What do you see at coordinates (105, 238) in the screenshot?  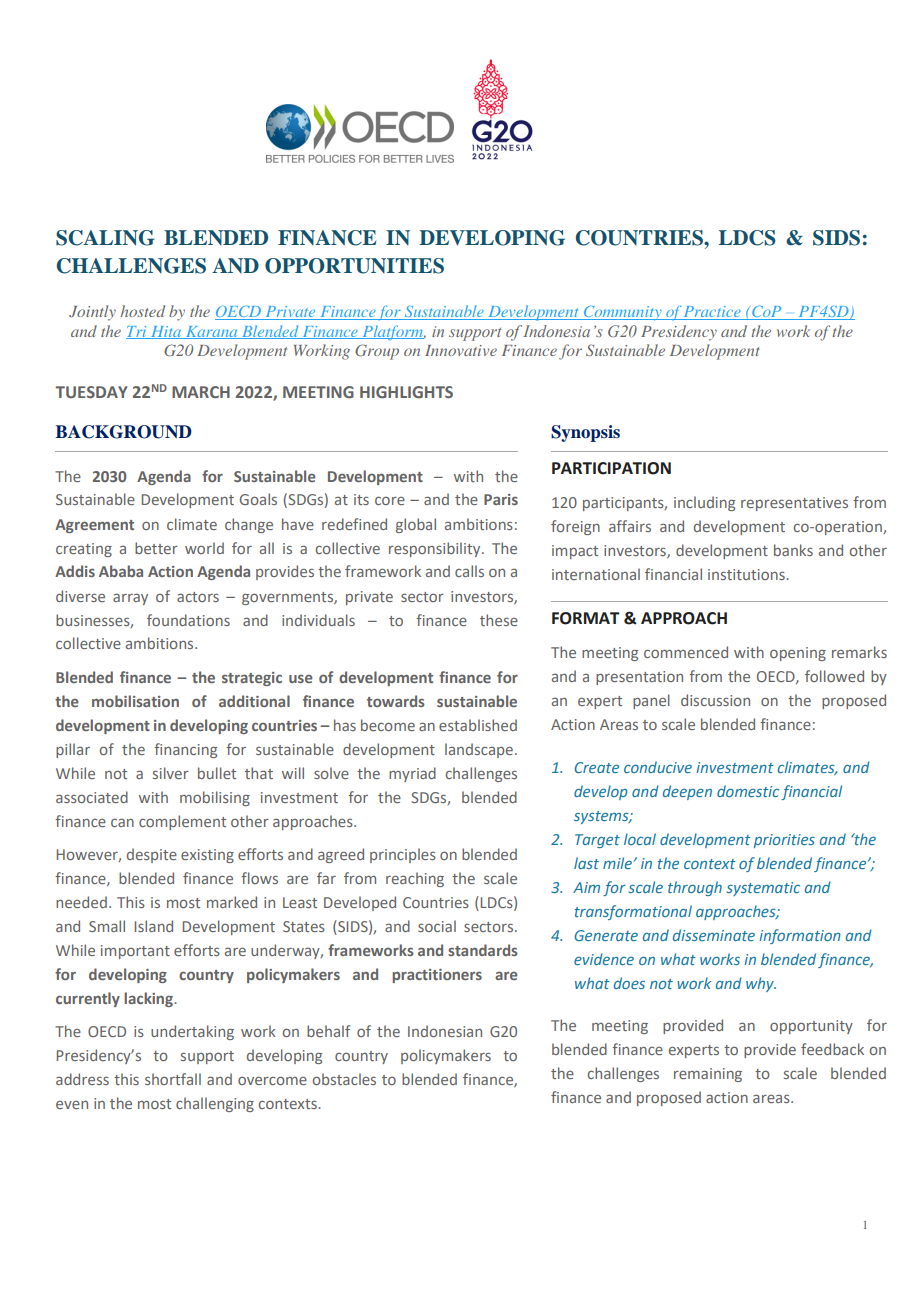 I see `SCALING` at bounding box center [105, 238].
